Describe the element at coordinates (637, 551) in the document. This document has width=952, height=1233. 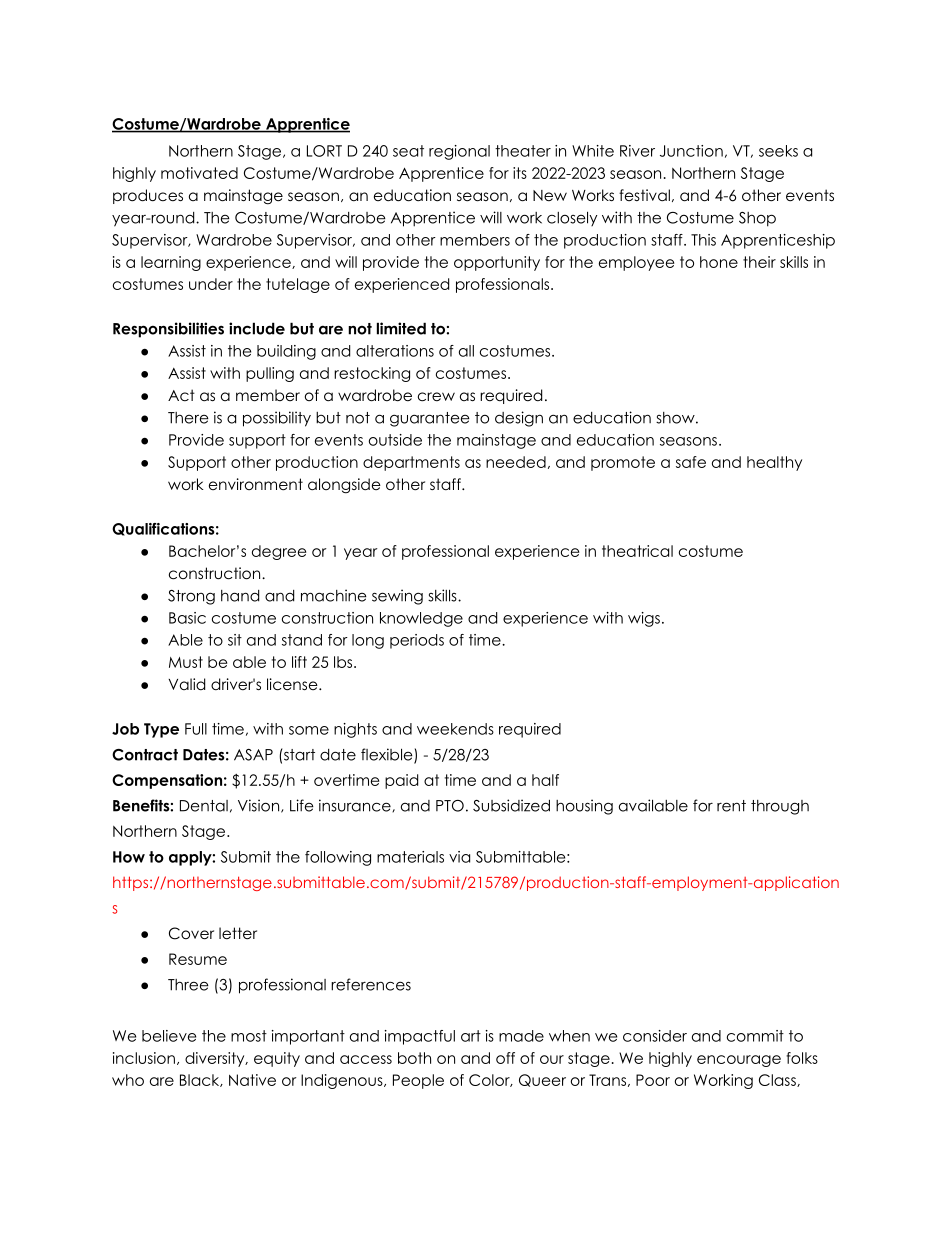
I see `theatrical` at that location.
